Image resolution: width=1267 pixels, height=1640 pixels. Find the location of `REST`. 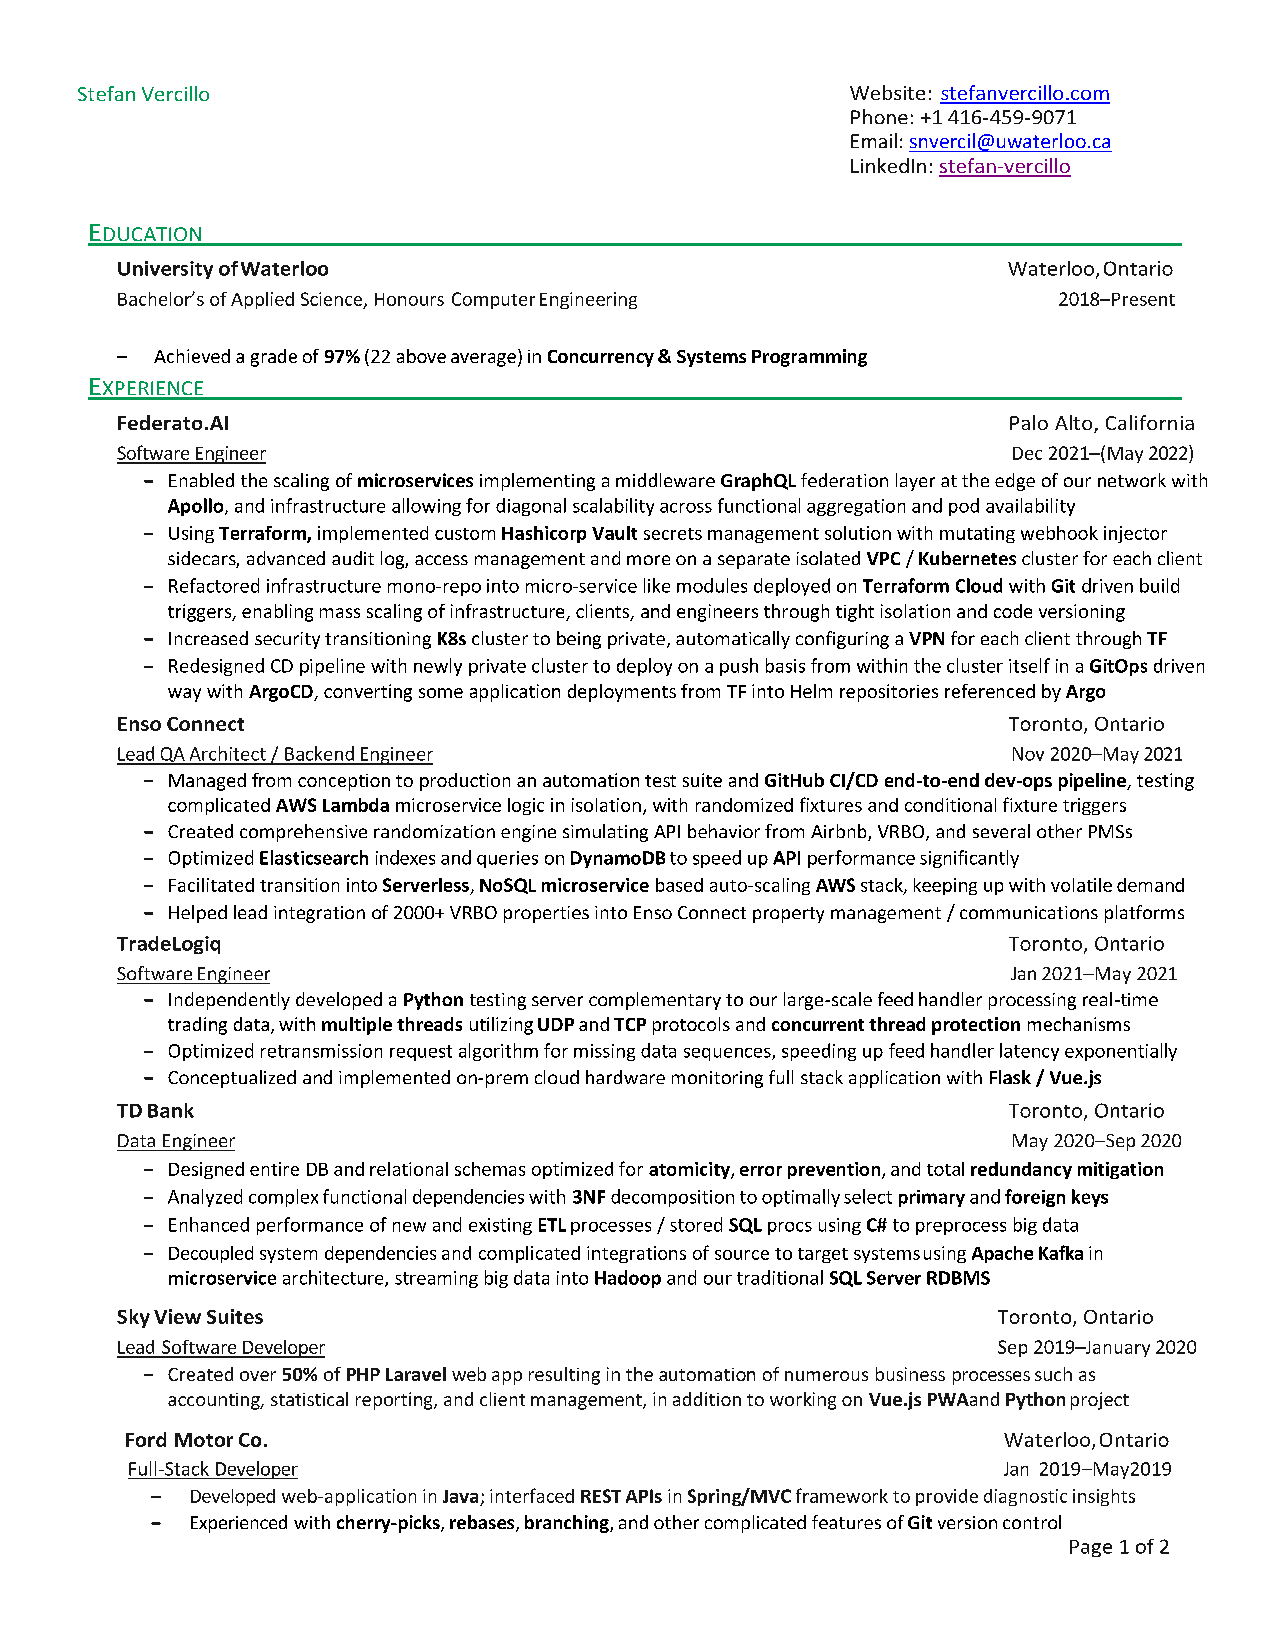

REST is located at coordinates (601, 1496).
